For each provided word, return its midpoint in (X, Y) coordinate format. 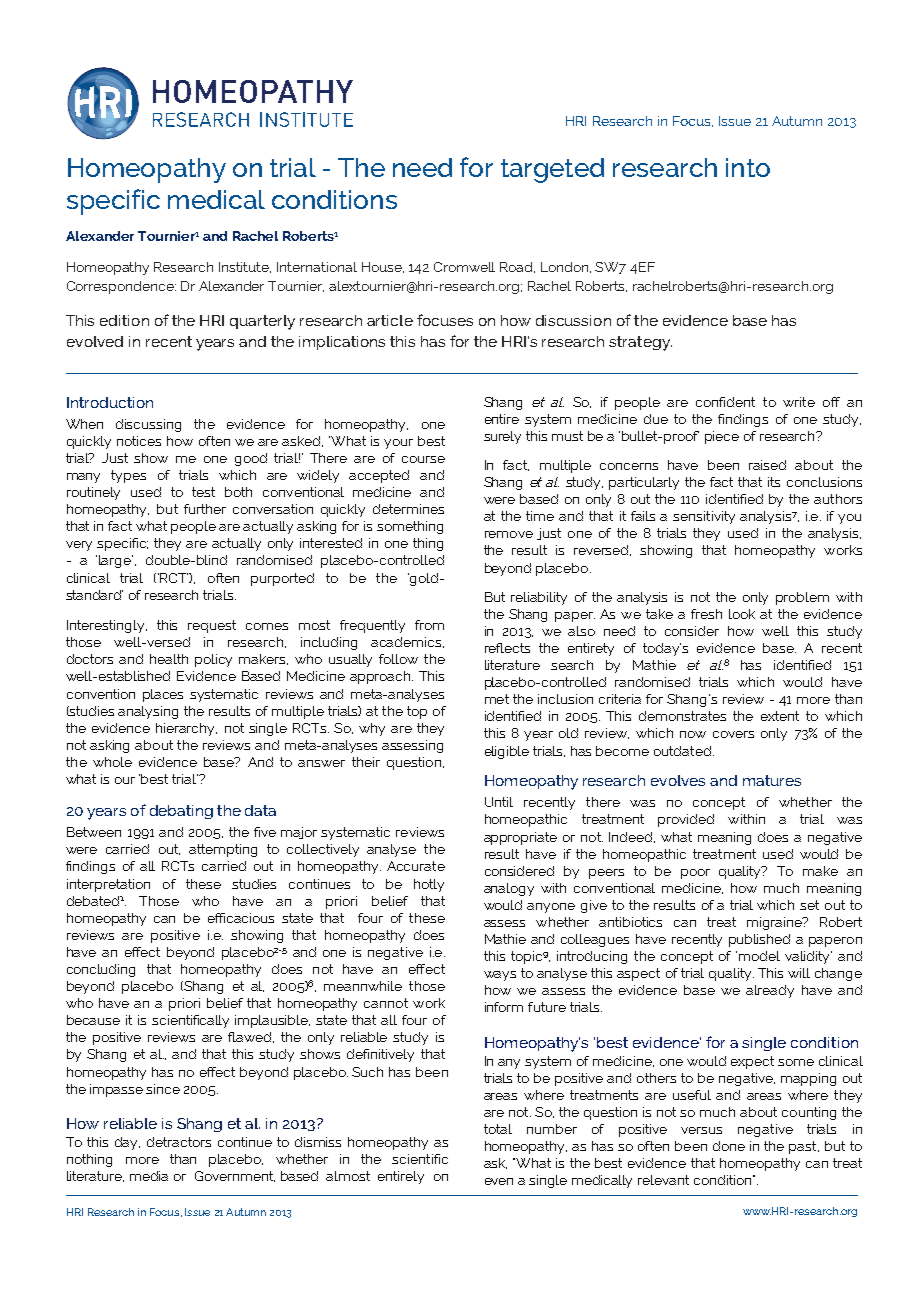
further (205, 509)
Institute (245, 267)
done (729, 1146)
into (748, 167)
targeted (552, 170)
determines (408, 509)
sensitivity (704, 517)
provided (686, 820)
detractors (179, 1142)
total (498, 1129)
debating (181, 812)
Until (499, 802)
